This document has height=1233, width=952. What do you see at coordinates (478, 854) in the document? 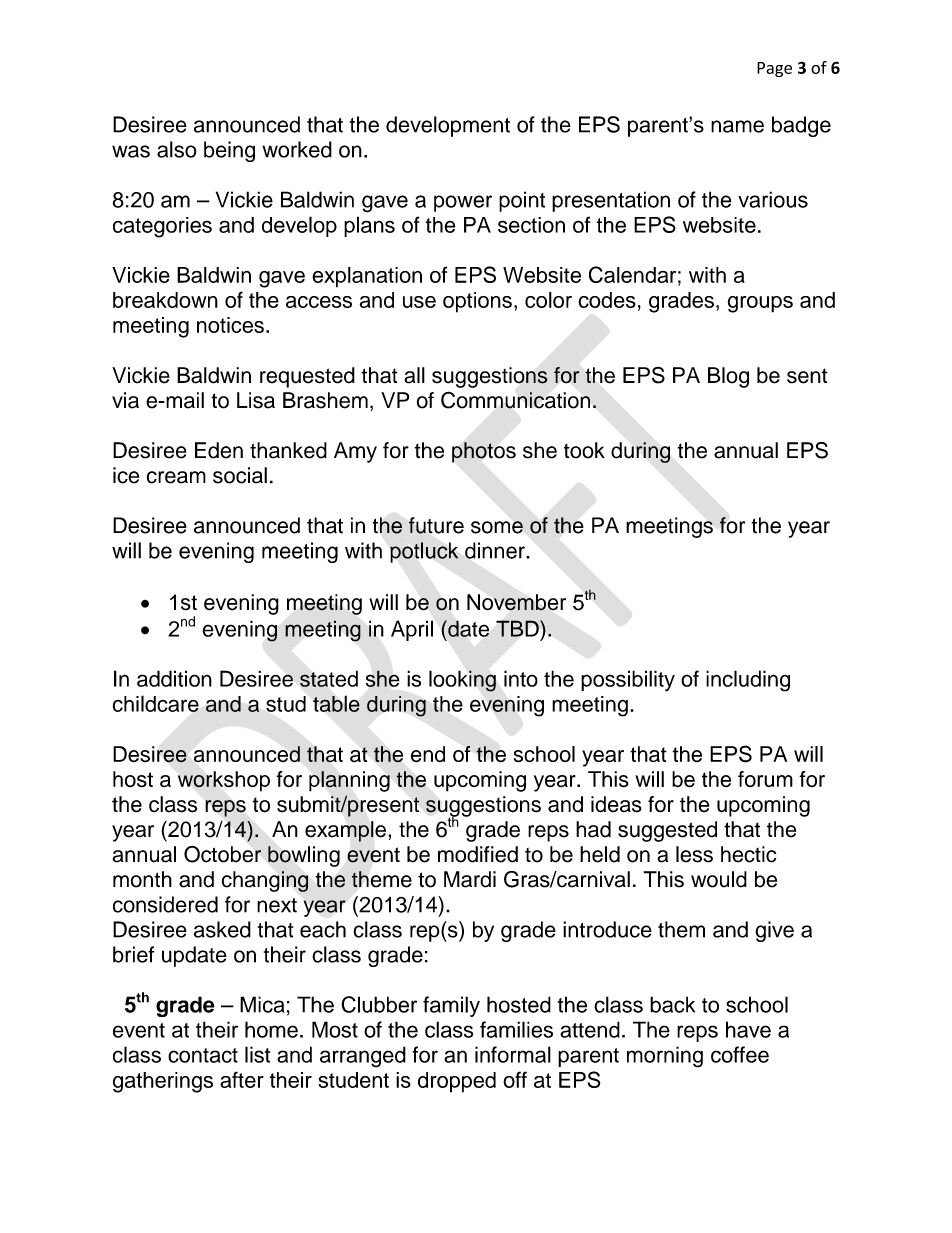
I see `modified` at bounding box center [478, 854].
